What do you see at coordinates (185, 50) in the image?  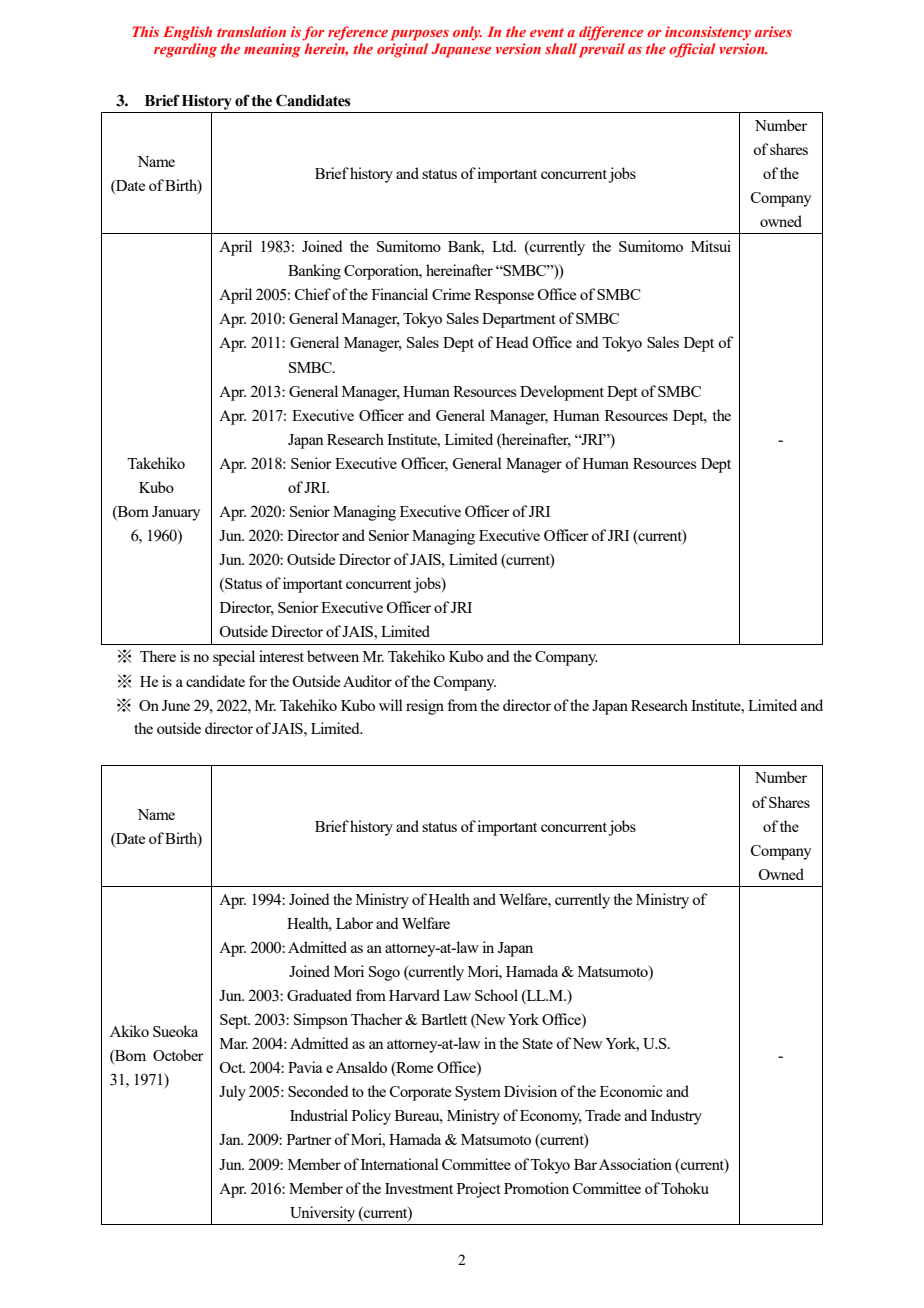 I see `regarding` at bounding box center [185, 50].
